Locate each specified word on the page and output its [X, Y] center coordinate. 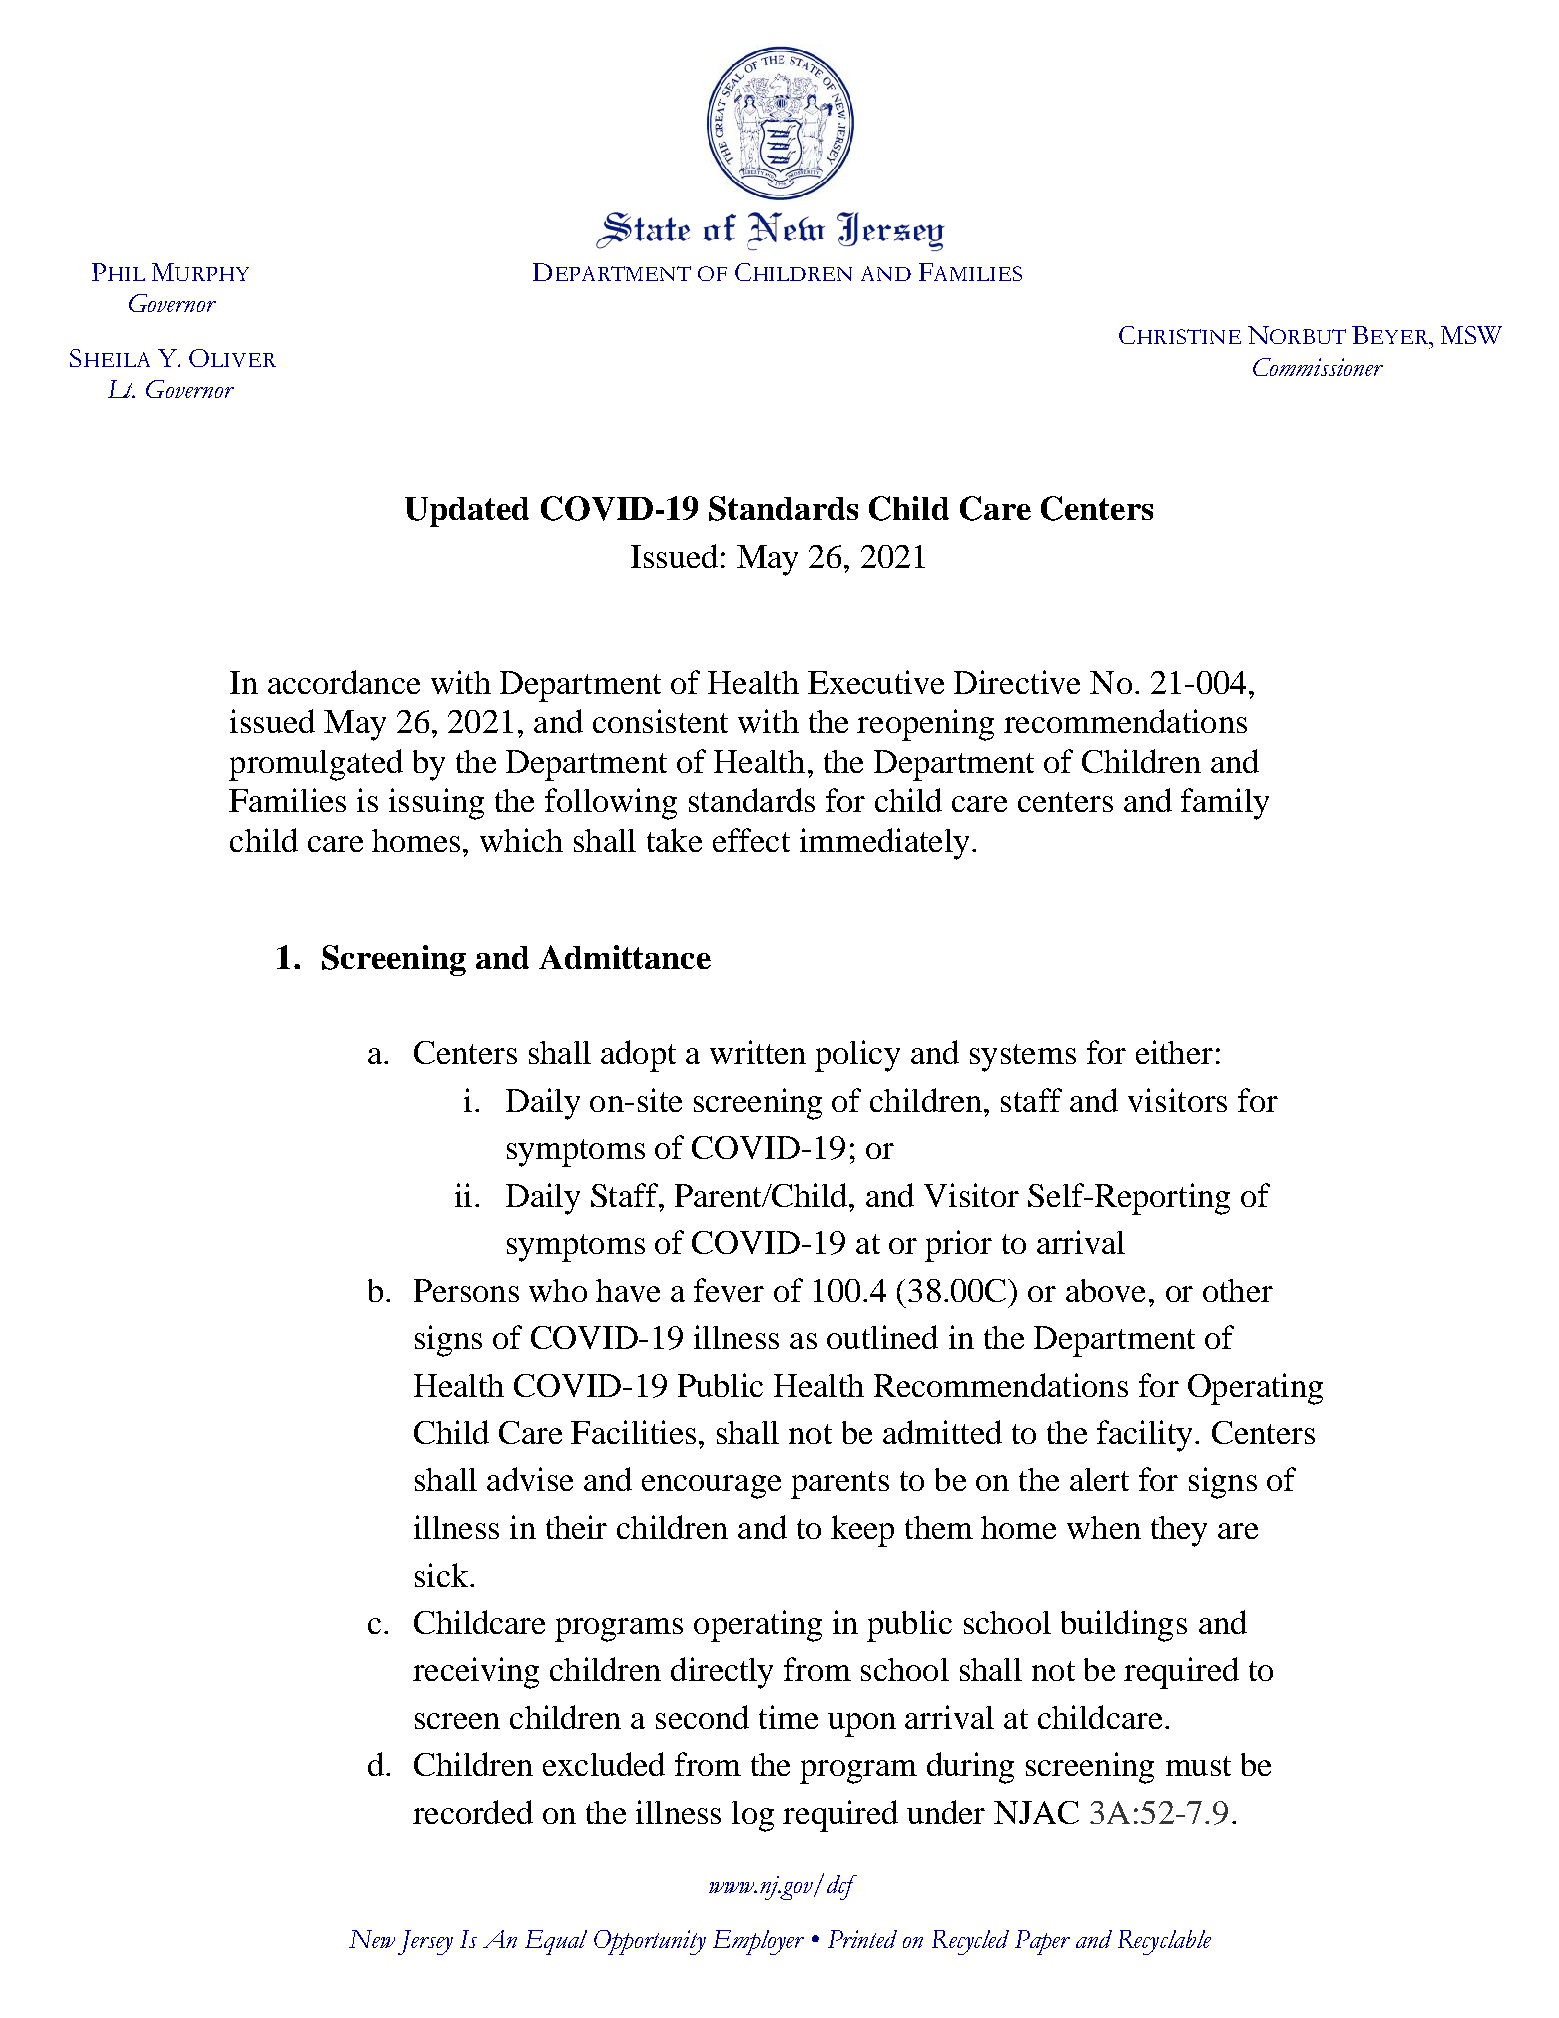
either [1174, 1052]
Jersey [425, 1942]
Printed [862, 1939]
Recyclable [1164, 1942]
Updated [467, 512]
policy [857, 1056]
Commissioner [1318, 367]
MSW [1471, 335]
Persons [466, 1290]
